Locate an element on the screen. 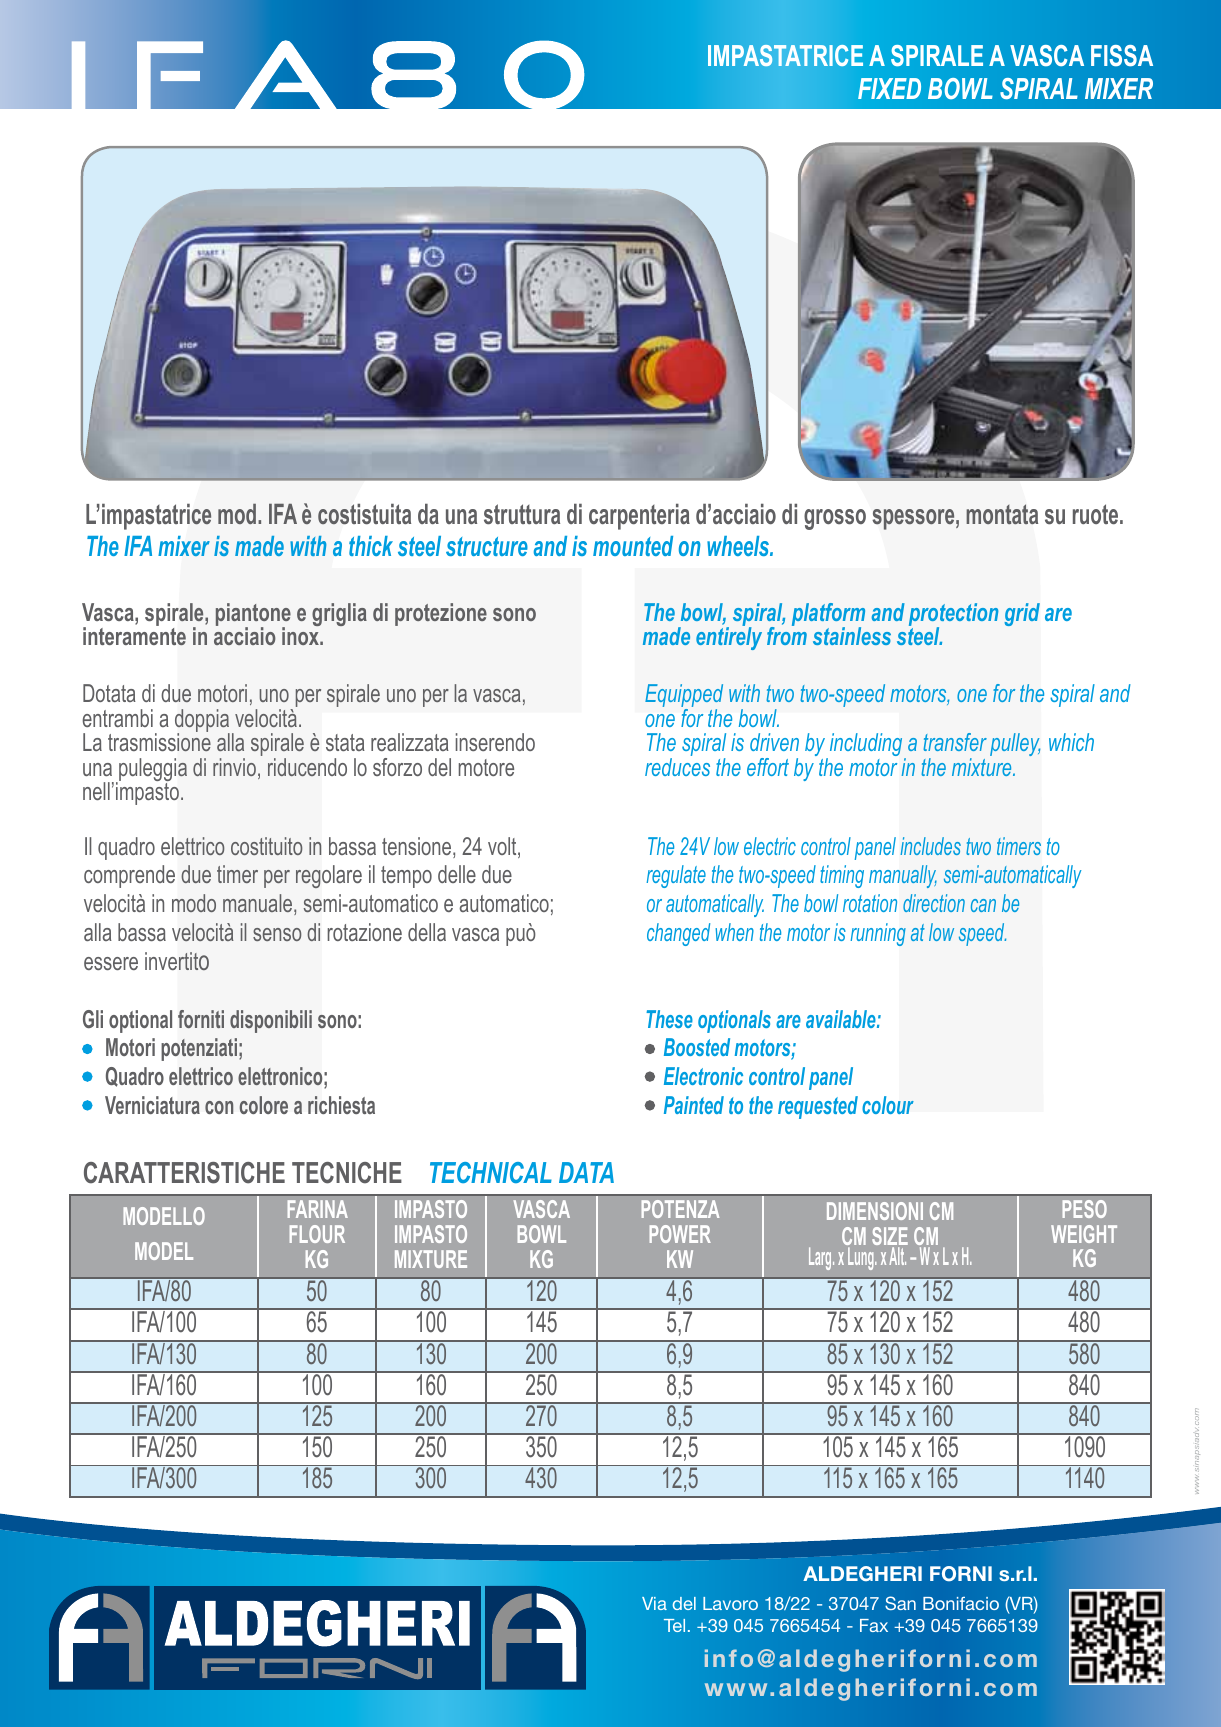 The image size is (1221, 1727). grosso is located at coordinates (835, 519).
